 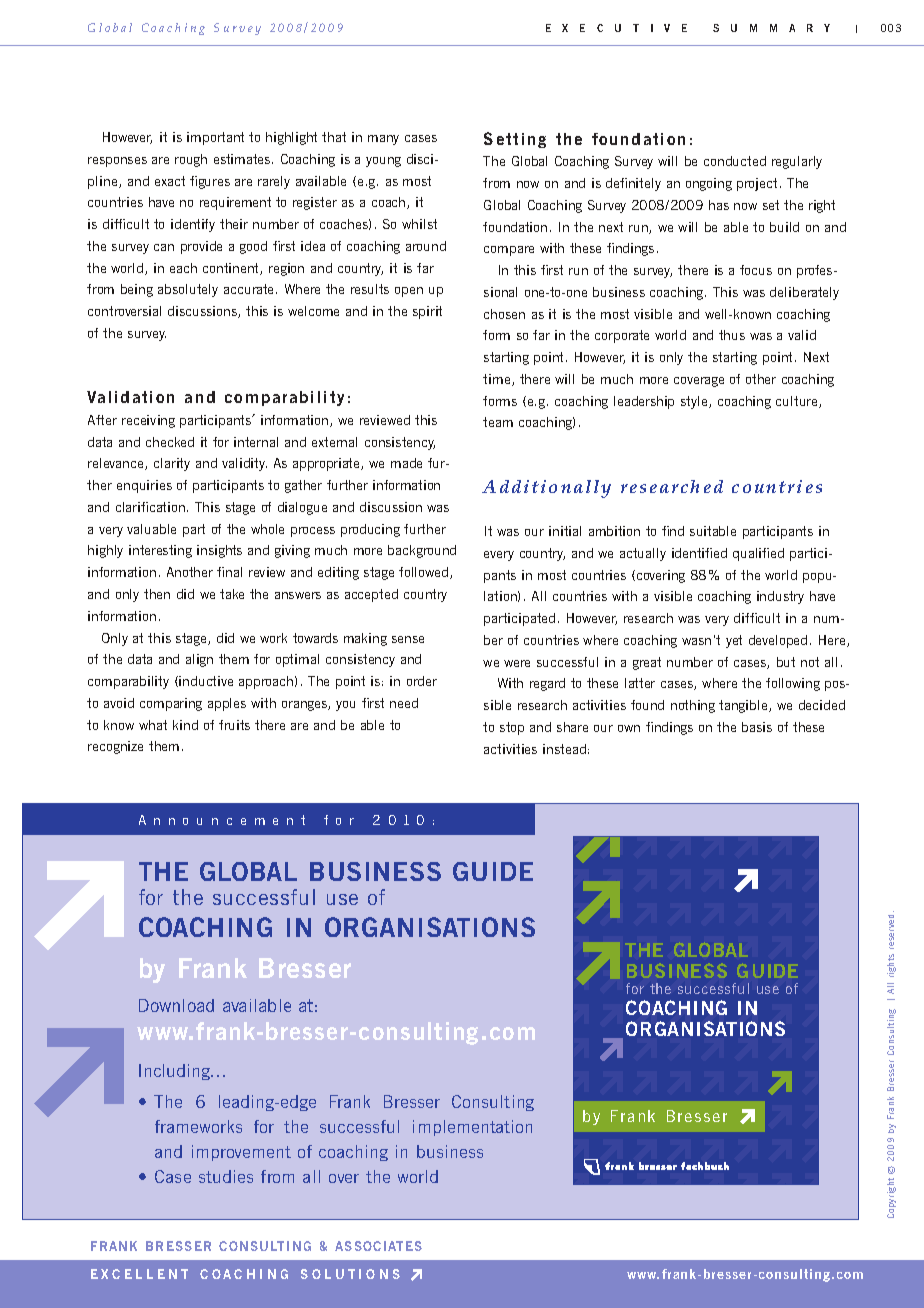 What do you see at coordinates (350, 1274) in the screenshot?
I see `solutions` at bounding box center [350, 1274].
